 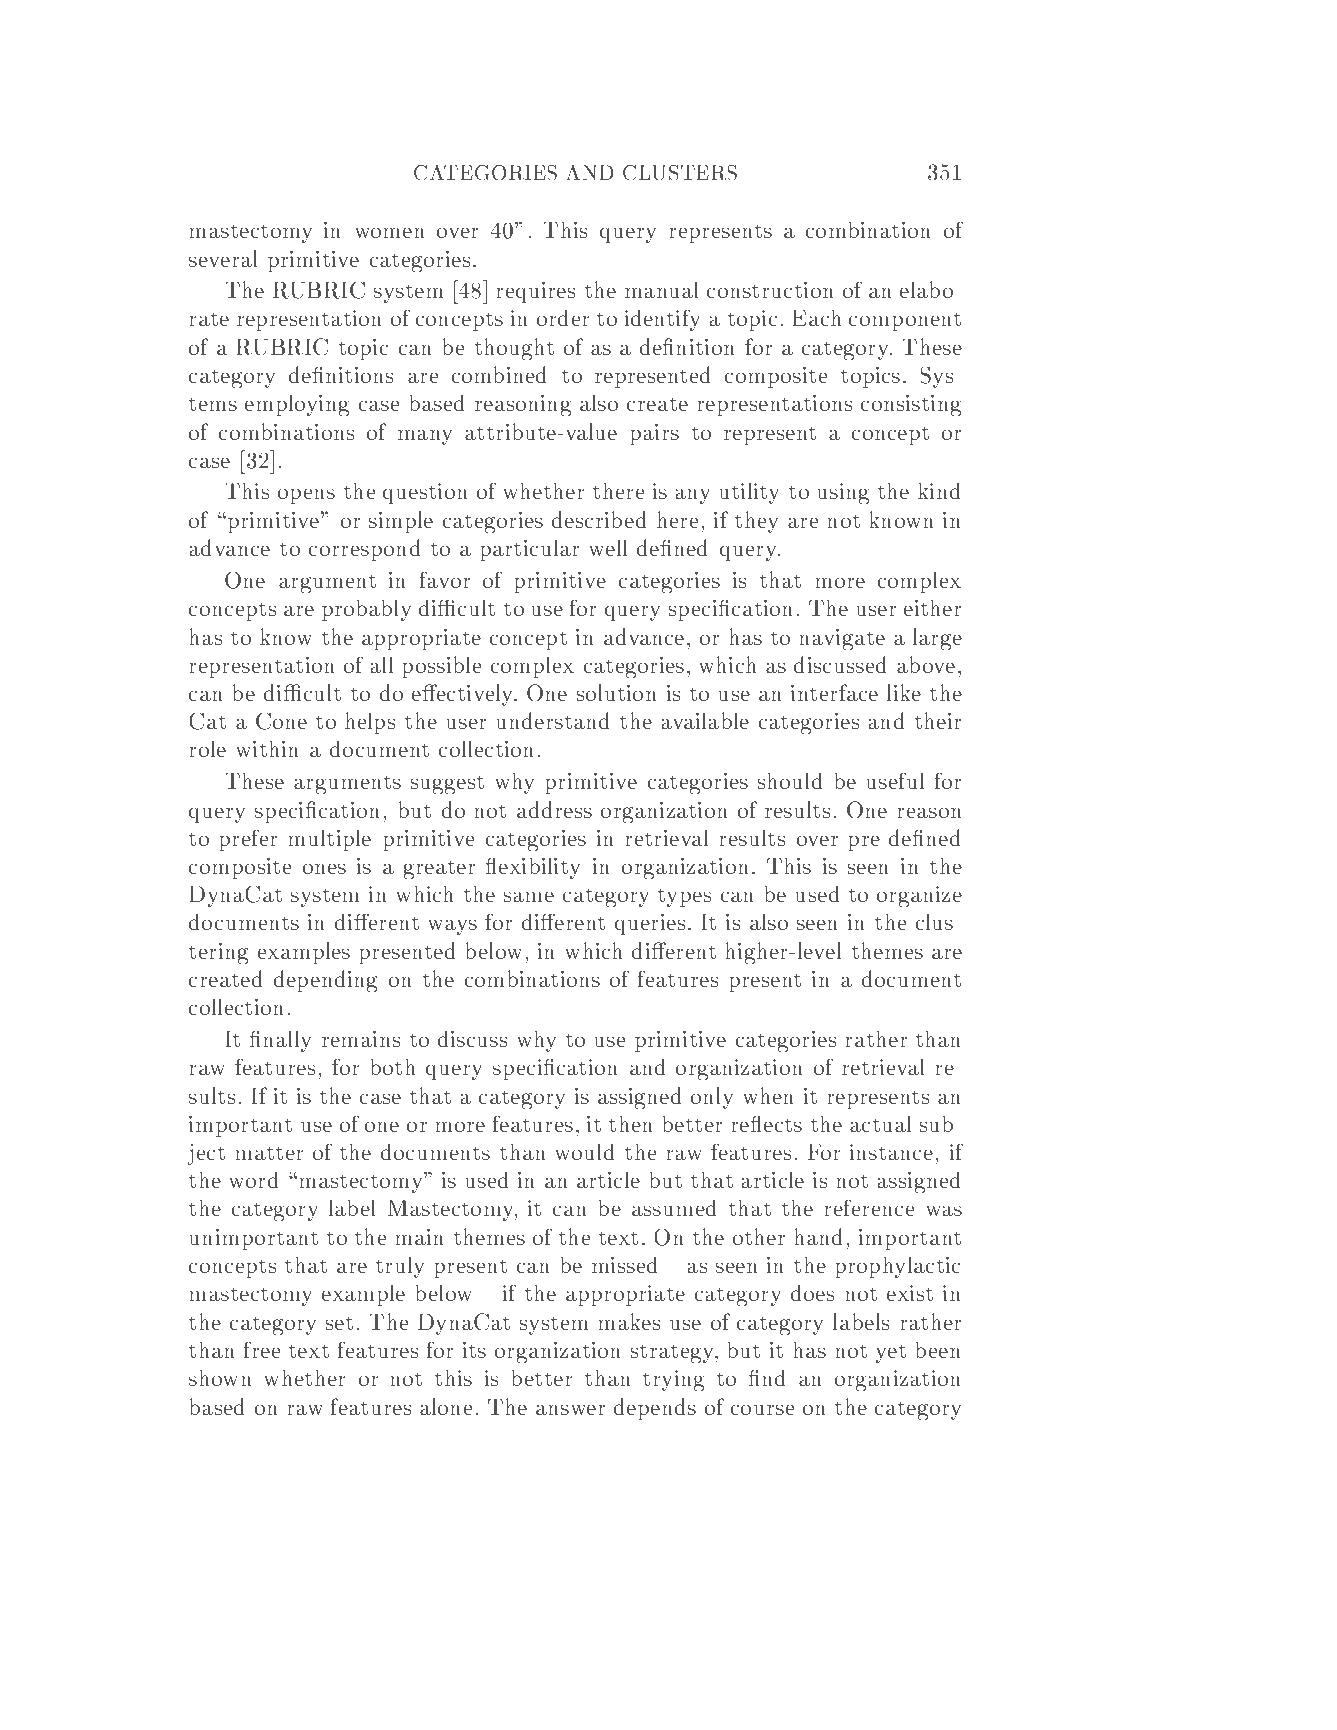 What do you see at coordinates (817, 318) in the screenshot?
I see `Each` at bounding box center [817, 318].
